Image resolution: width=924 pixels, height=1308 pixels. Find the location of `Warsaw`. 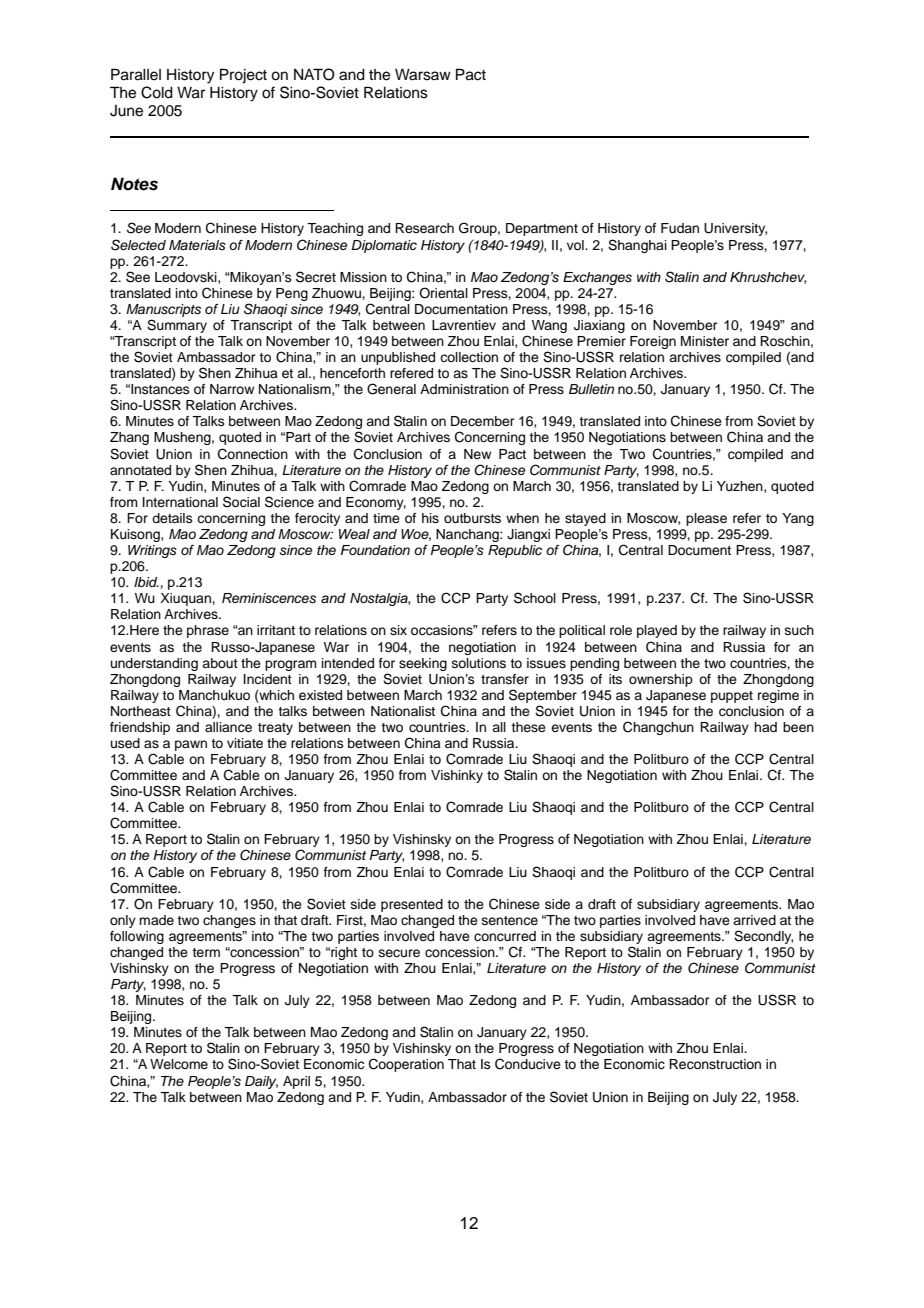

Warsaw is located at coordinates (423, 75).
